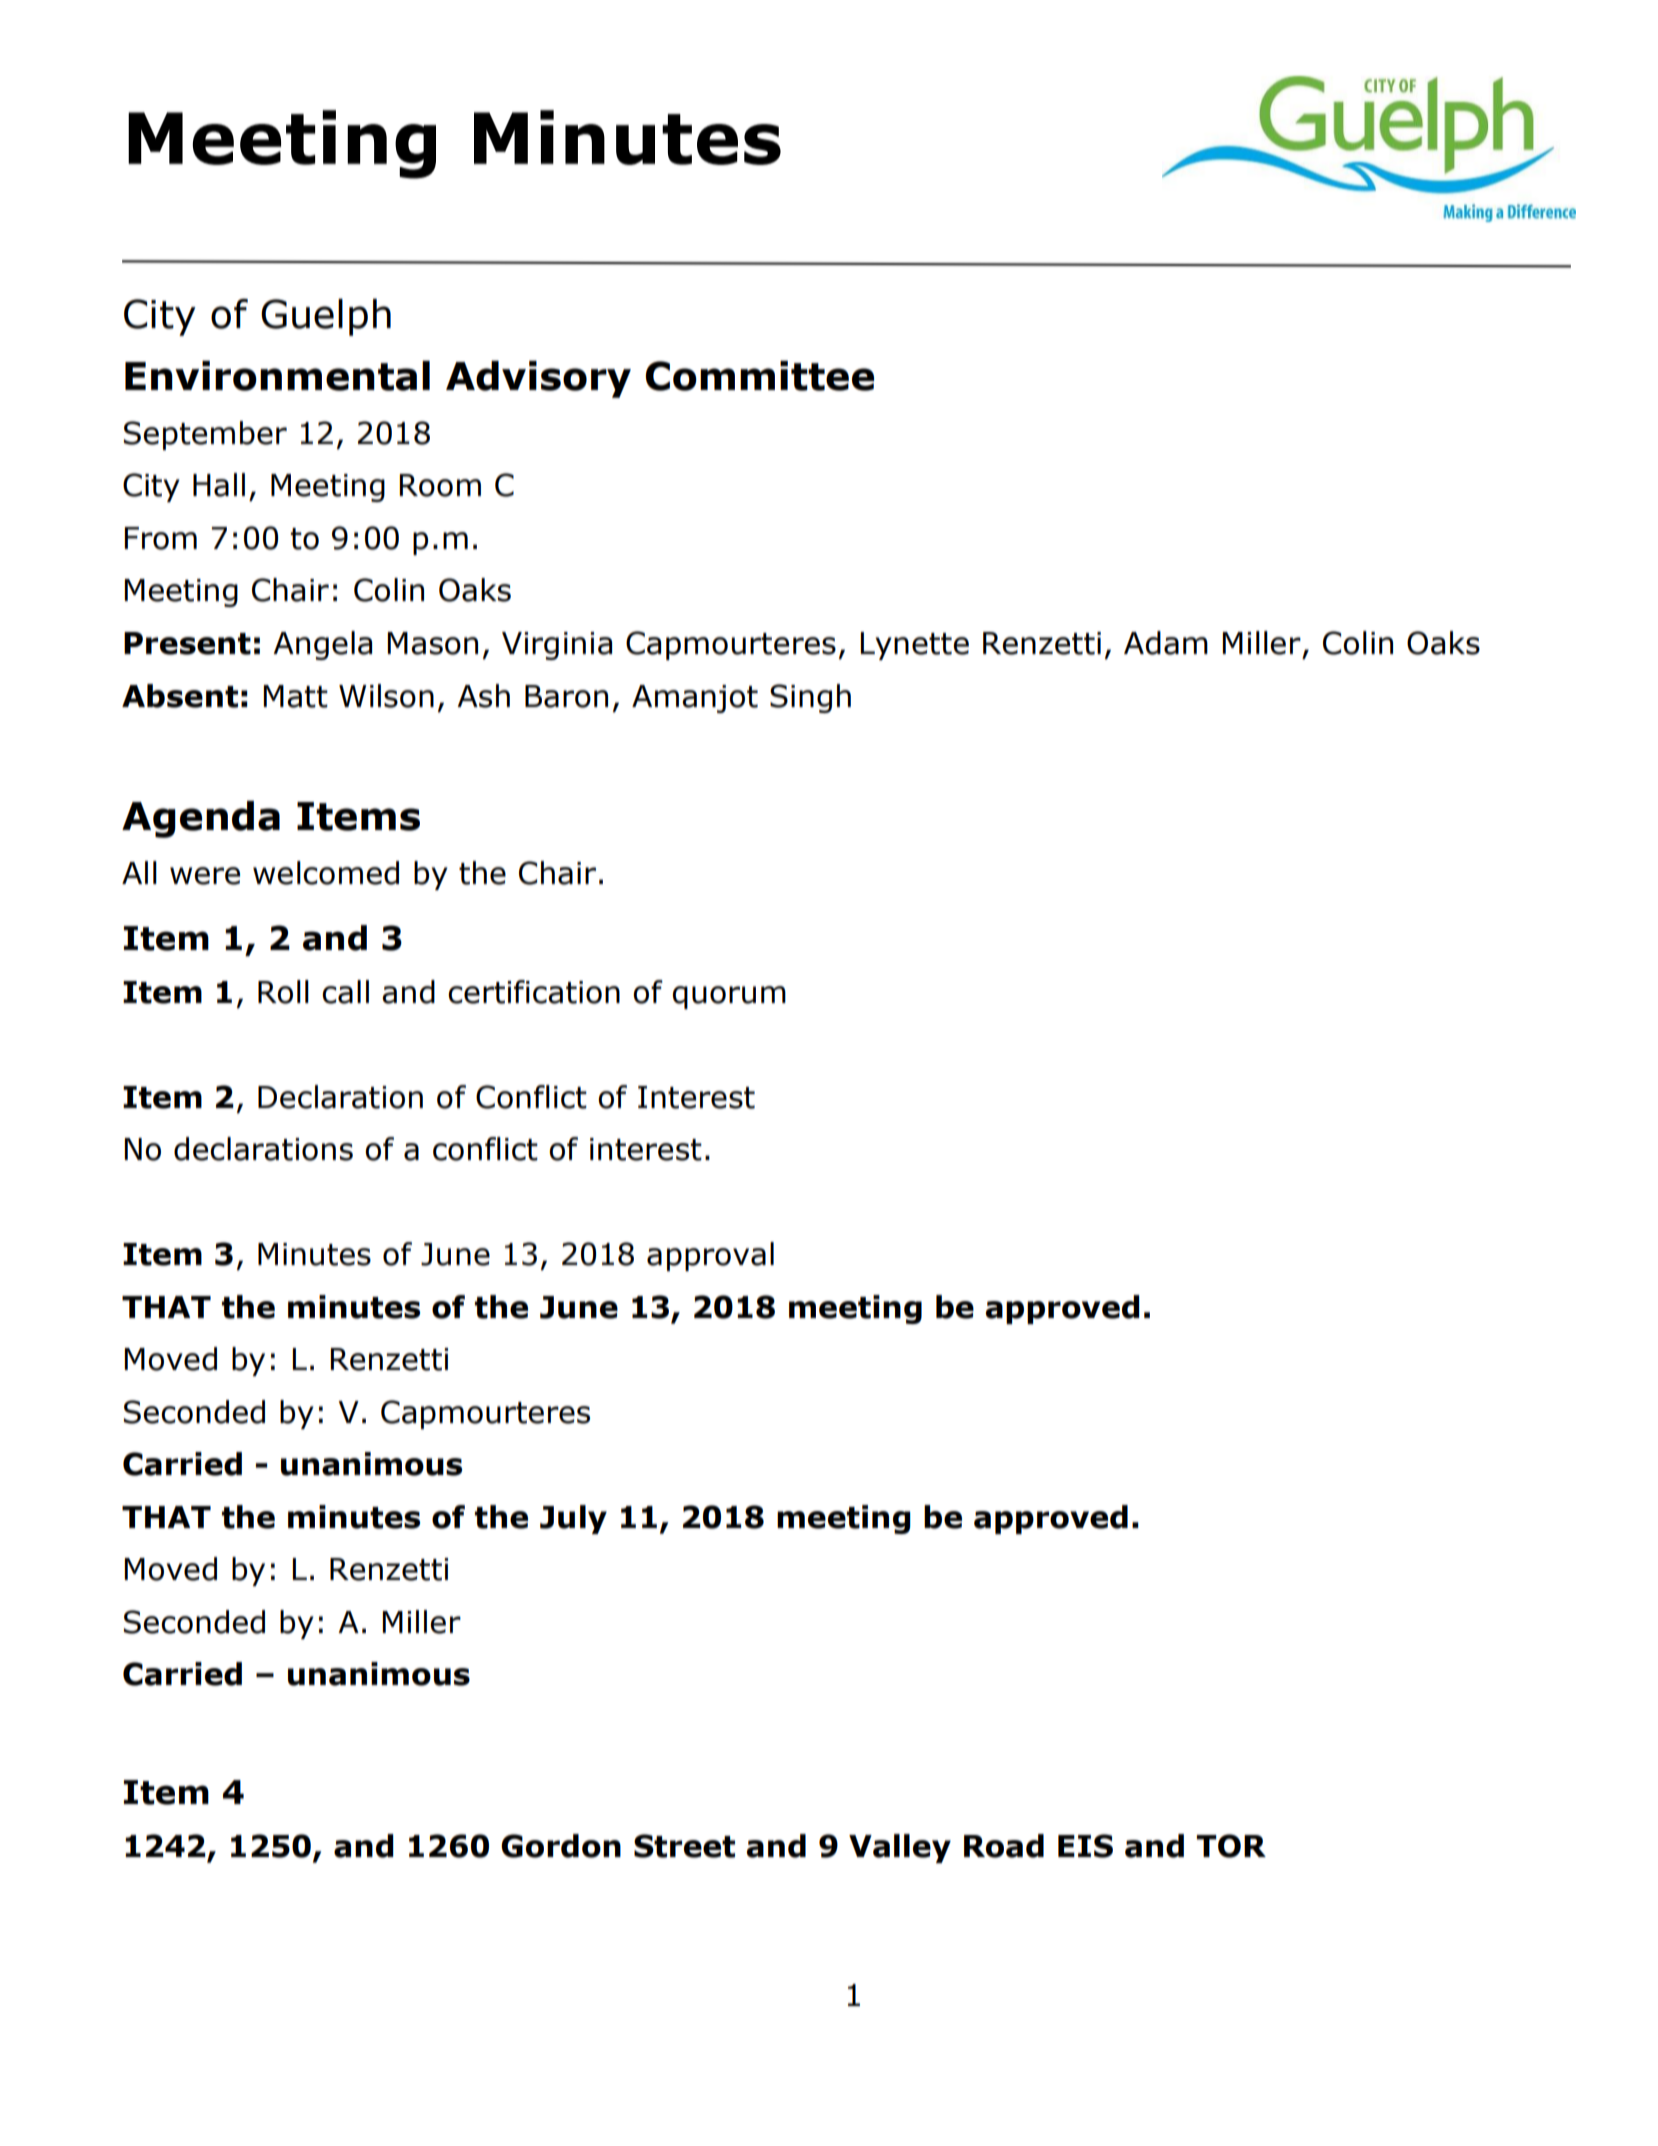 Image resolution: width=1658 pixels, height=2146 pixels. I want to click on EIS, so click(1085, 1846).
